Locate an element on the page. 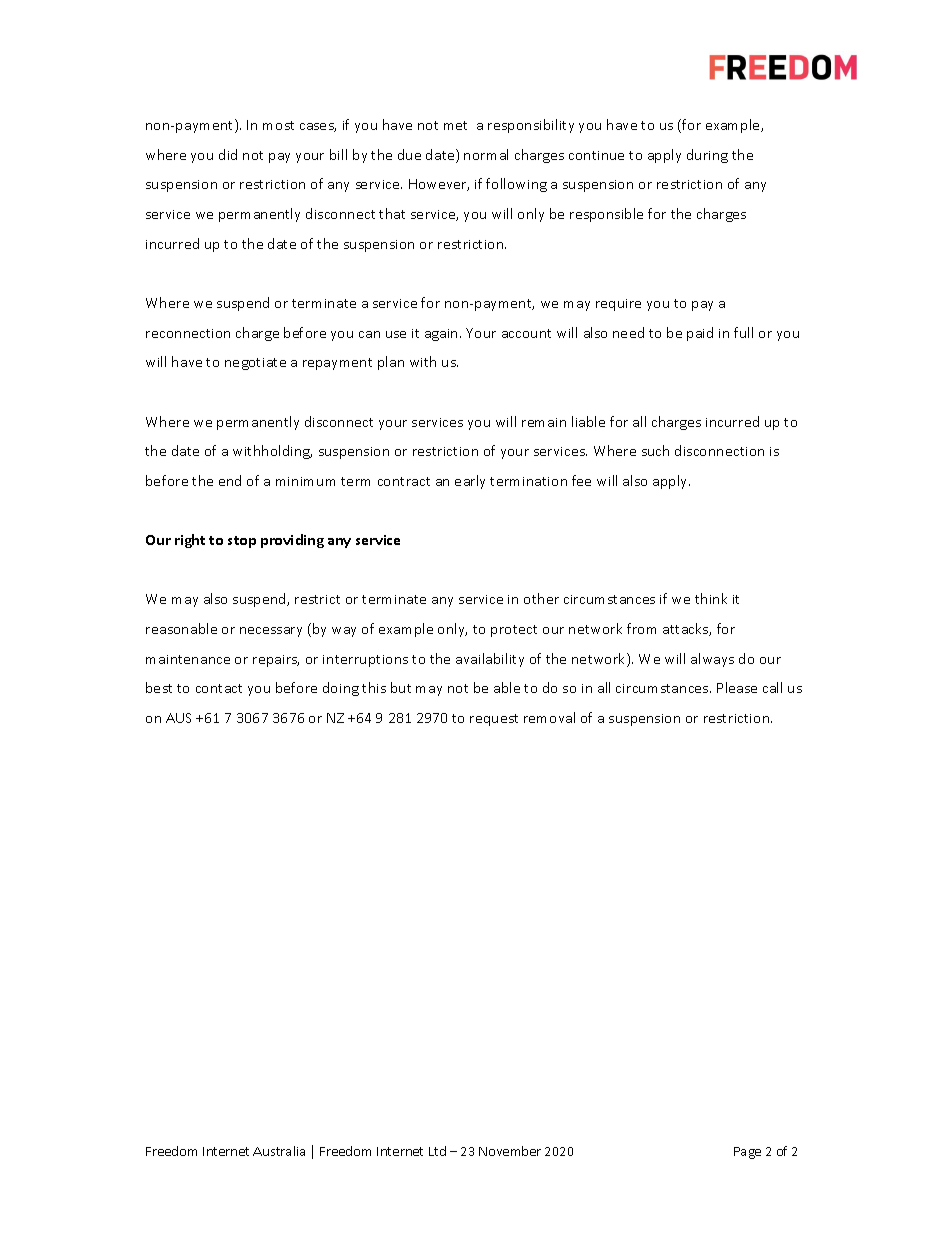  necessary is located at coordinates (271, 632).
